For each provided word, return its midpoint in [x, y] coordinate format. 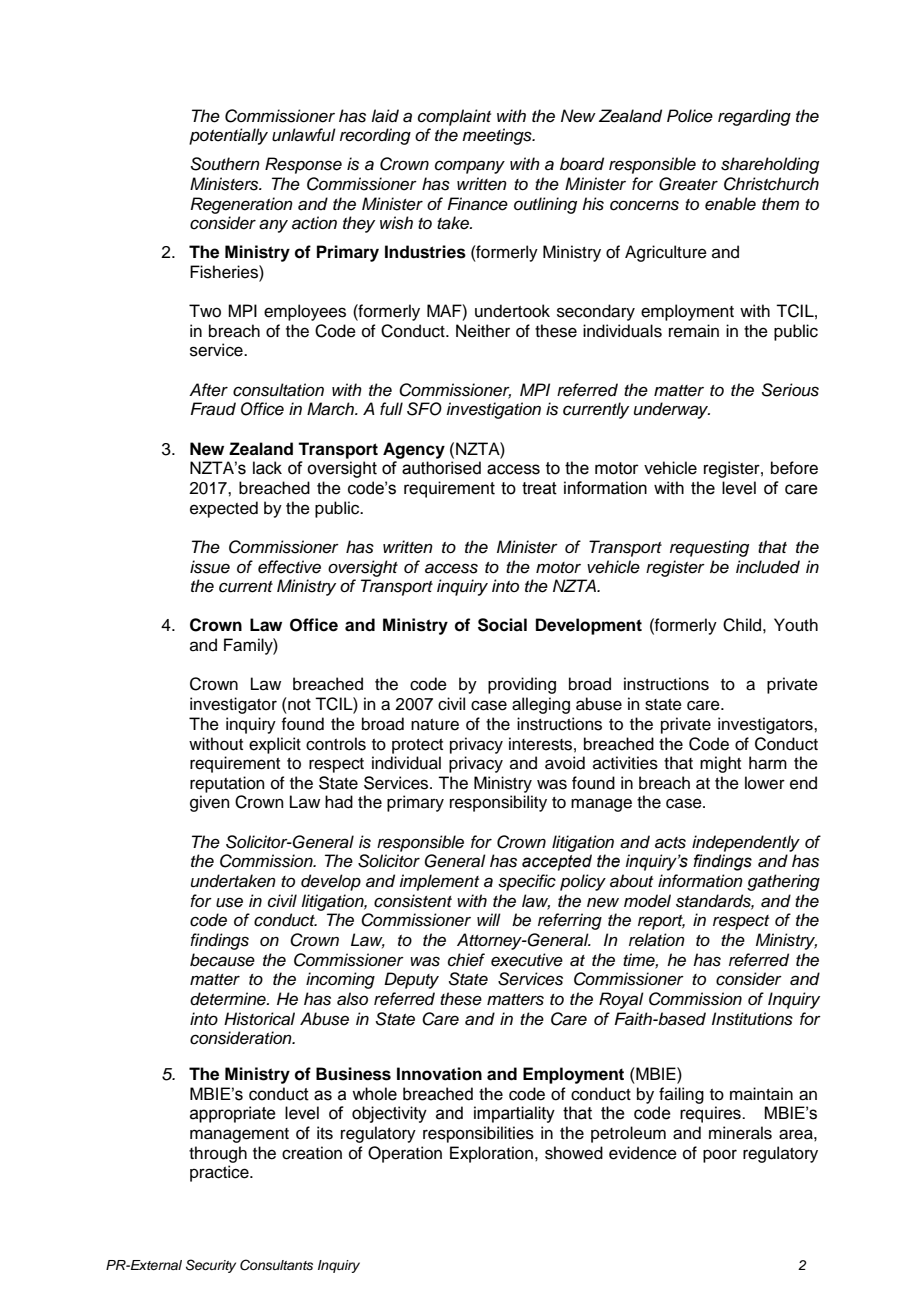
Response [303, 165]
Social [502, 625]
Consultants [276, 1265]
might [720, 764]
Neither [483, 331]
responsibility [498, 803]
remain [694, 331]
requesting [709, 548]
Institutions [752, 1019]
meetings [498, 136]
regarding [754, 117]
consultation [278, 390]
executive [527, 960]
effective [289, 567]
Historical [259, 1019]
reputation [227, 784]
